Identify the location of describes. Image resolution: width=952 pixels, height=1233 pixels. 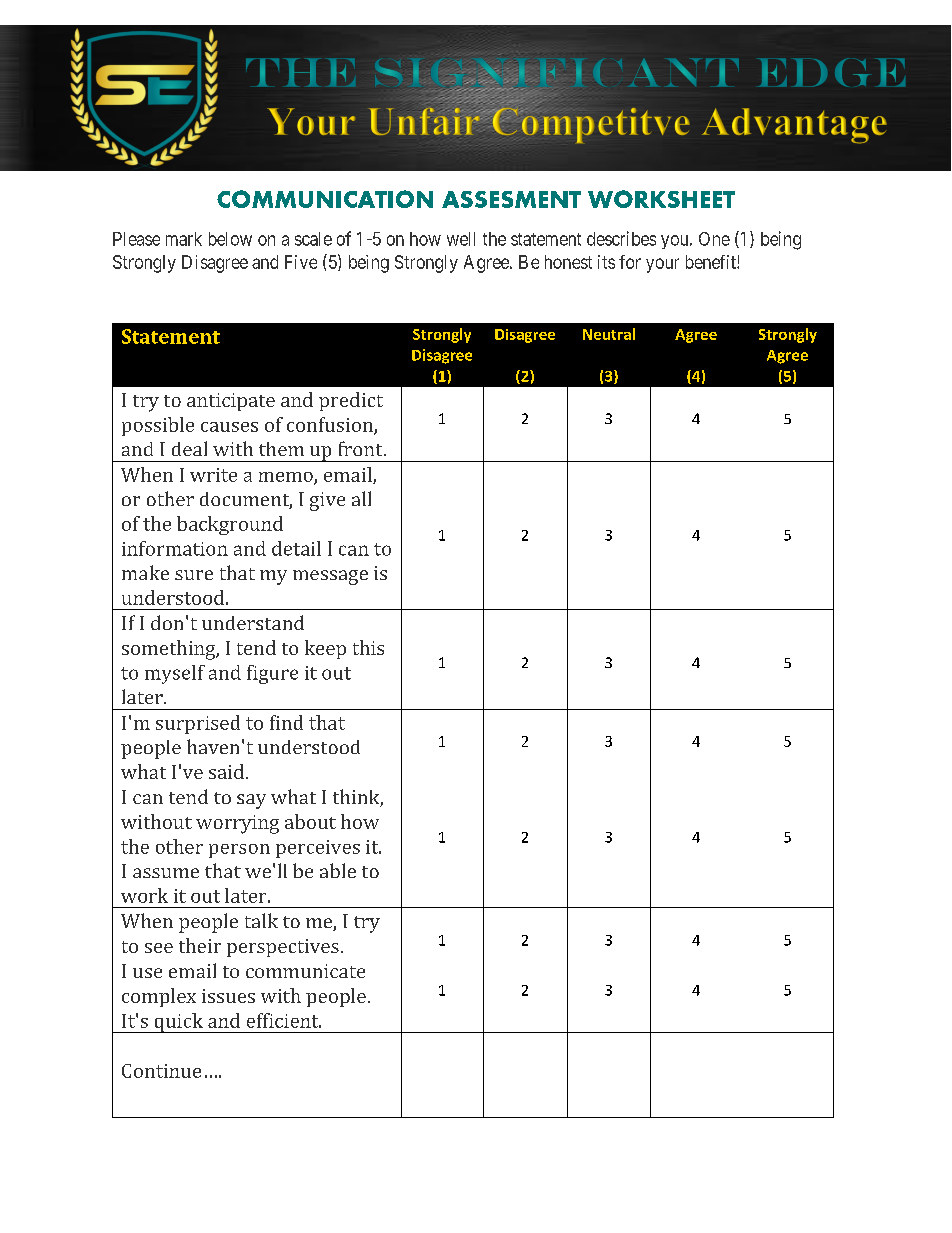
(621, 238).
